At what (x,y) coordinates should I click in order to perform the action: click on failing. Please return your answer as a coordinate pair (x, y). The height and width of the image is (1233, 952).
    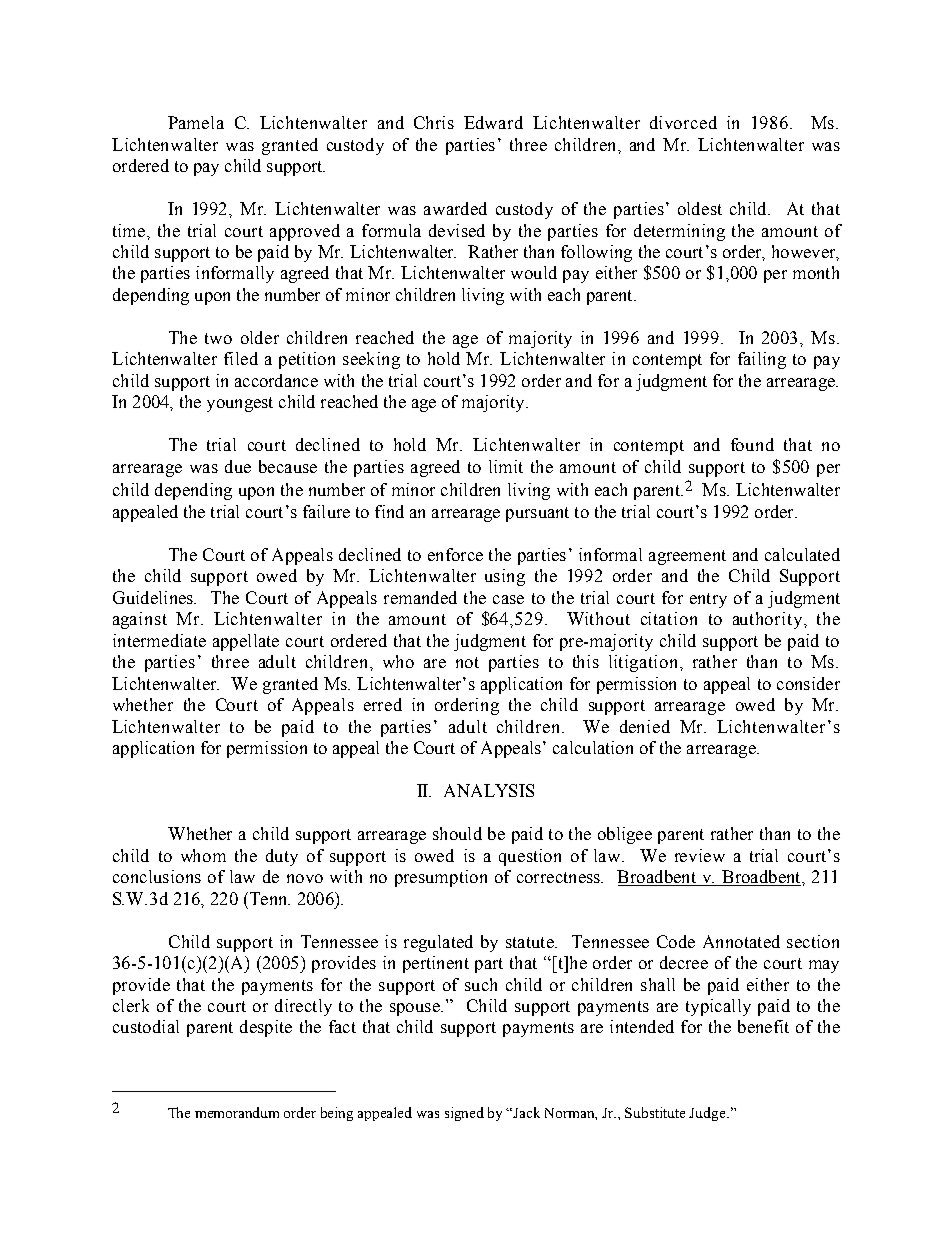
    Looking at the image, I should click on (762, 360).
